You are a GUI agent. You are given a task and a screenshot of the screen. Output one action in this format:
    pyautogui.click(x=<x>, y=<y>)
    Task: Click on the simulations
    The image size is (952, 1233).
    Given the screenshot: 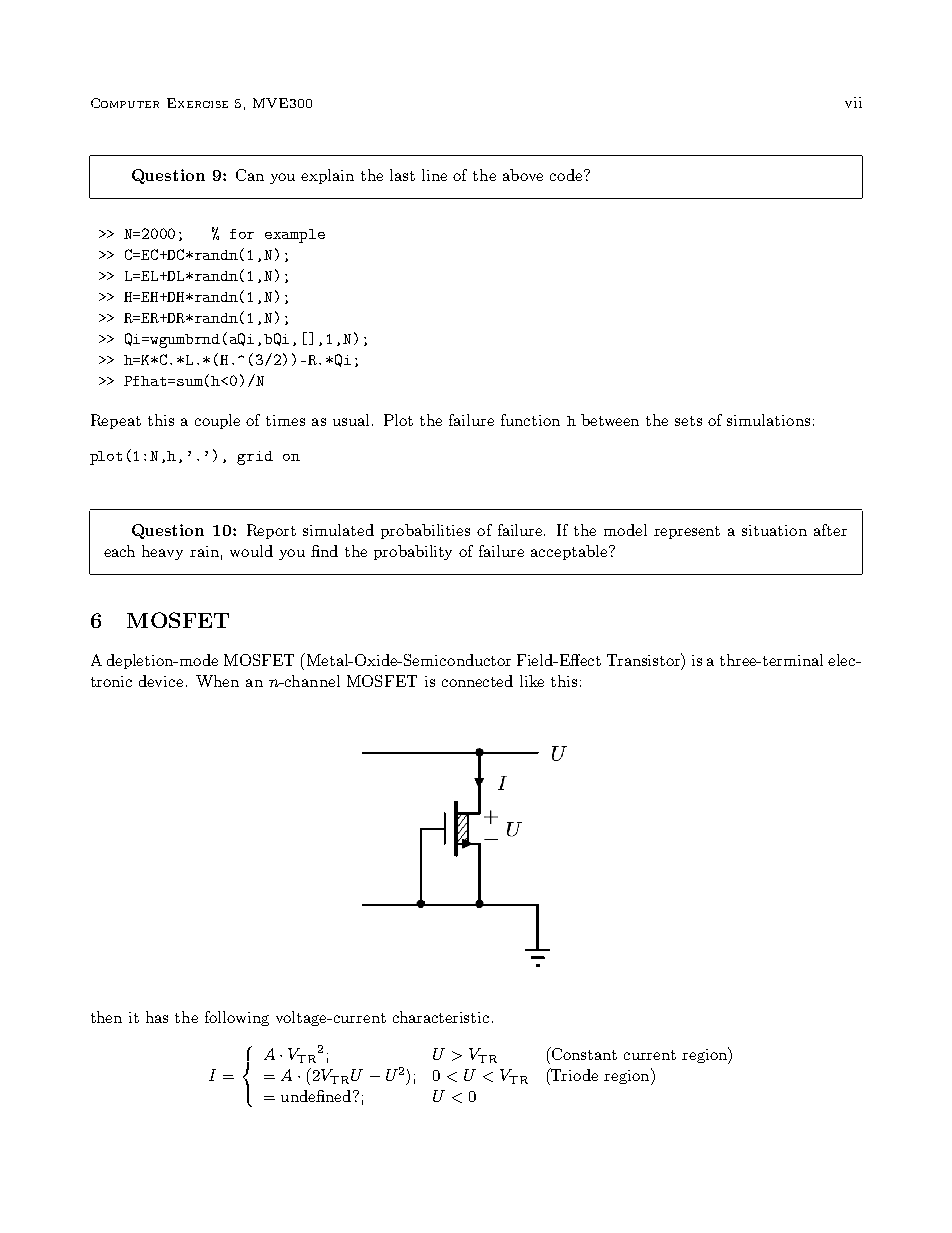 What is the action you would take?
    pyautogui.click(x=768, y=420)
